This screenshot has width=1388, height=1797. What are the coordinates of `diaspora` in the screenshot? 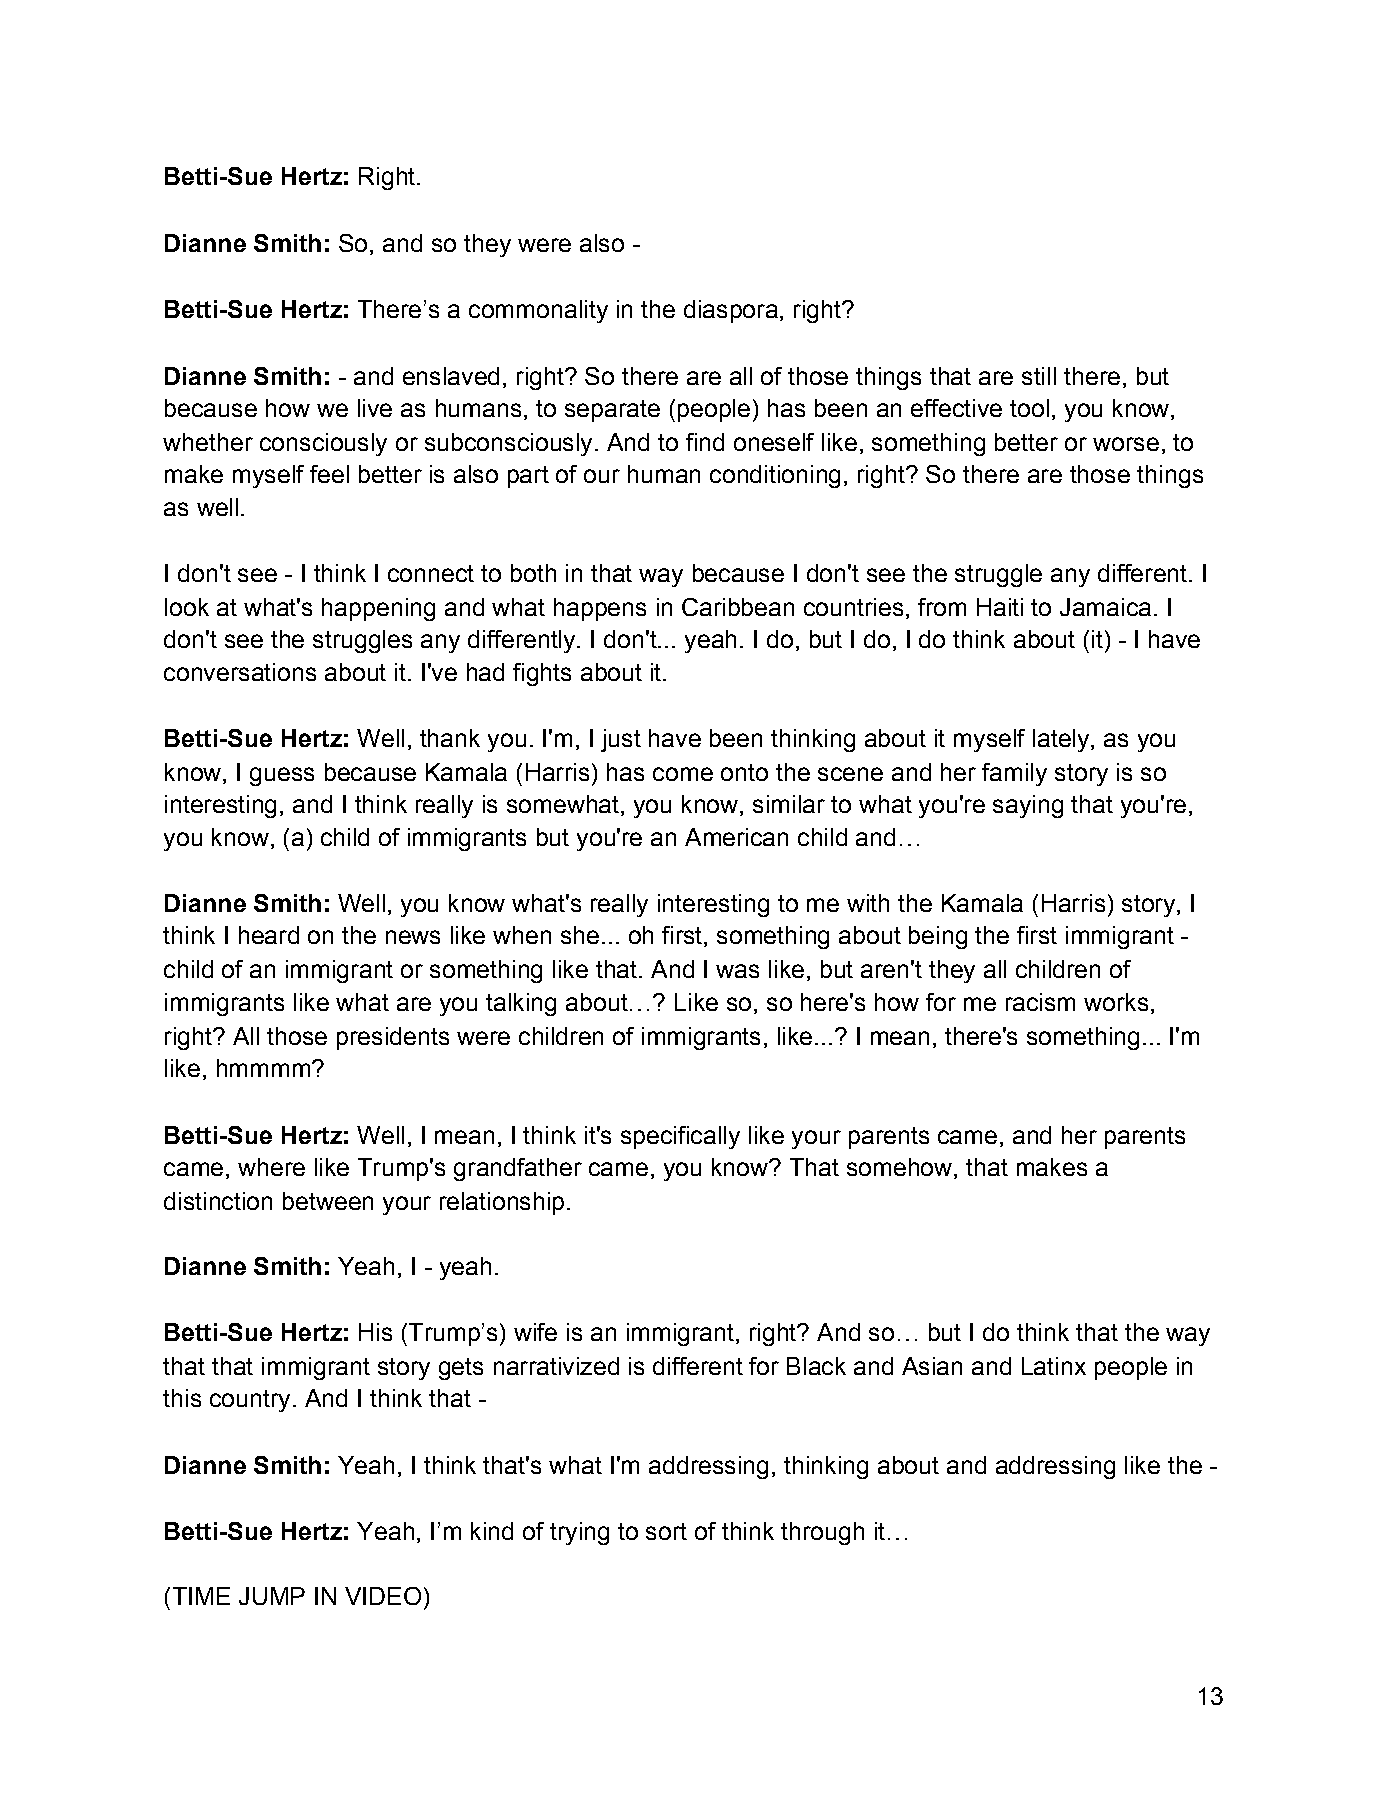 It's located at (731, 311).
